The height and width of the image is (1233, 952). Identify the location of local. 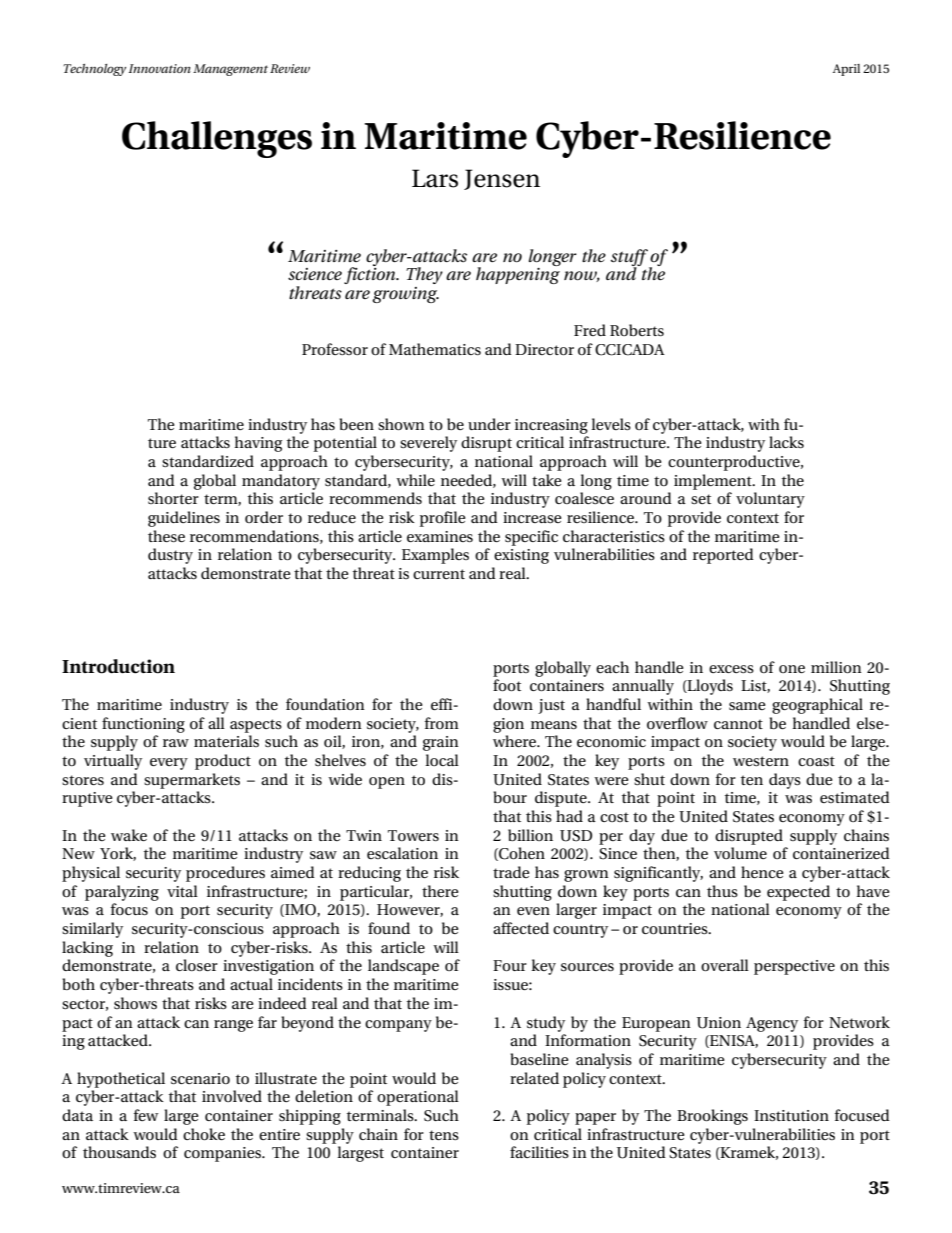
(442, 760).
